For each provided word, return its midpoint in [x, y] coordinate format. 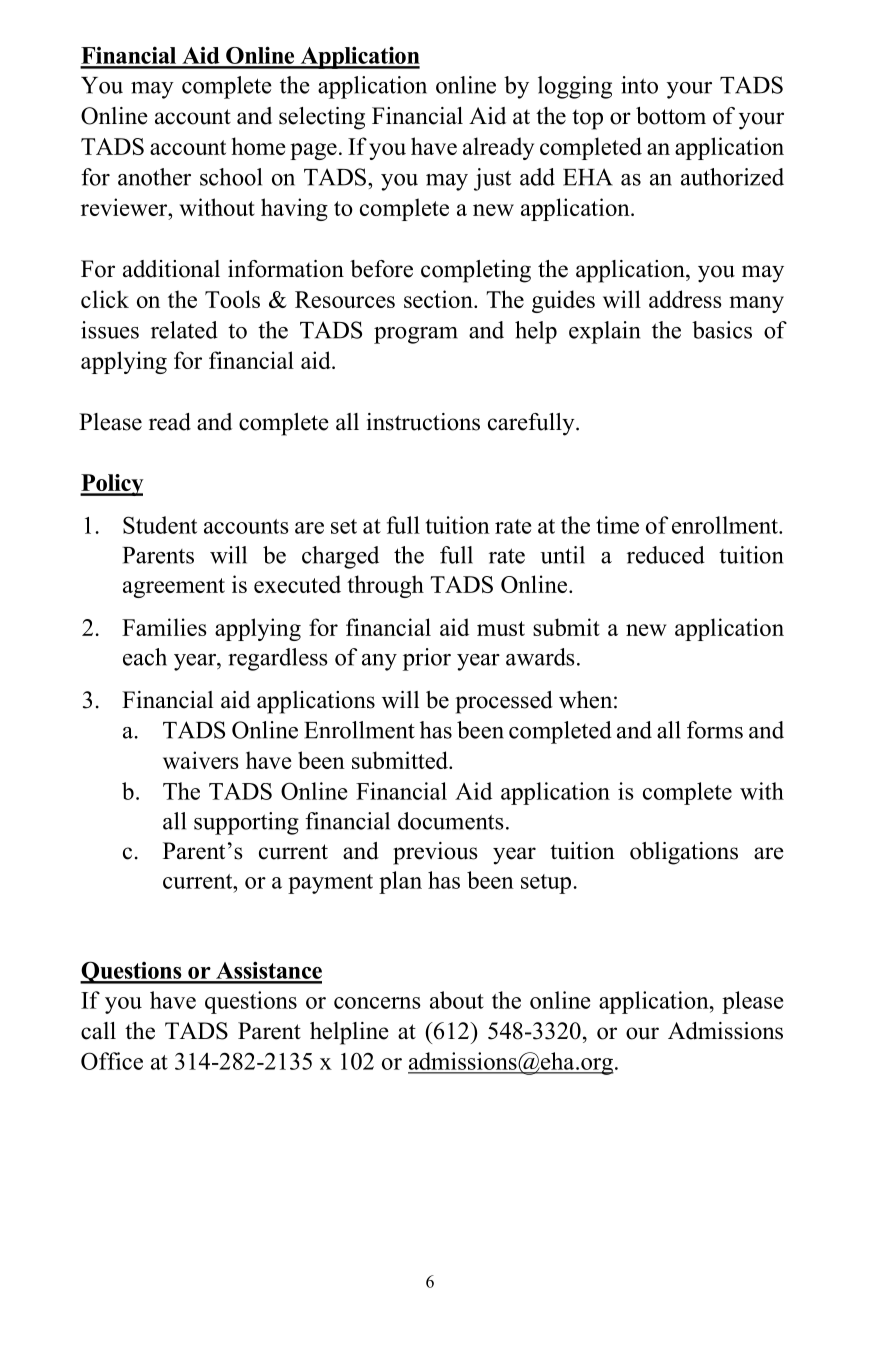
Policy [112, 485]
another [154, 177]
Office [112, 1061]
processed [504, 702]
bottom [671, 116]
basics [722, 330]
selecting [322, 118]
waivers [201, 760]
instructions [423, 422]
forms [715, 730]
